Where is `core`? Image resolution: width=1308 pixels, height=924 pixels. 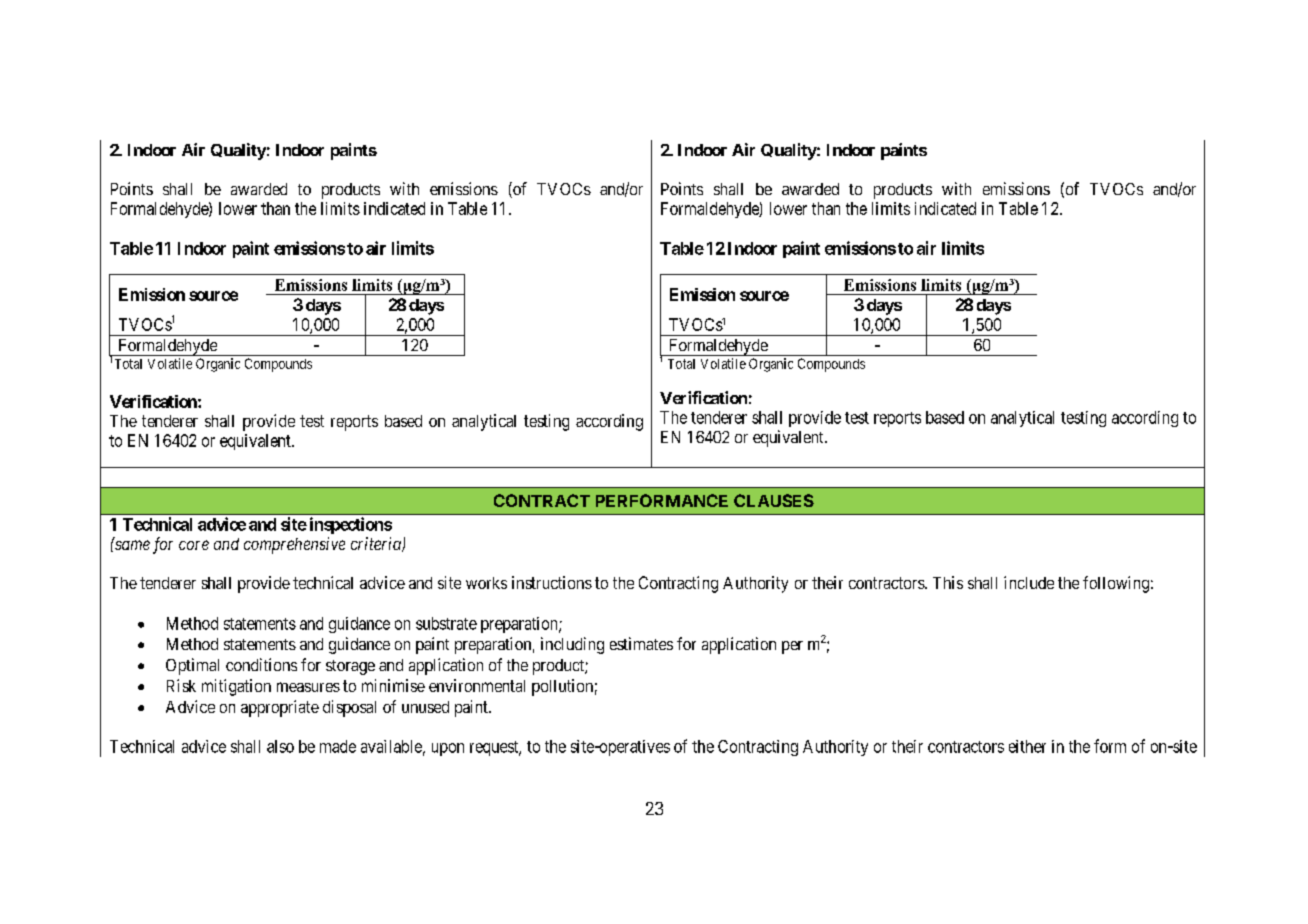 core is located at coordinates (194, 545).
